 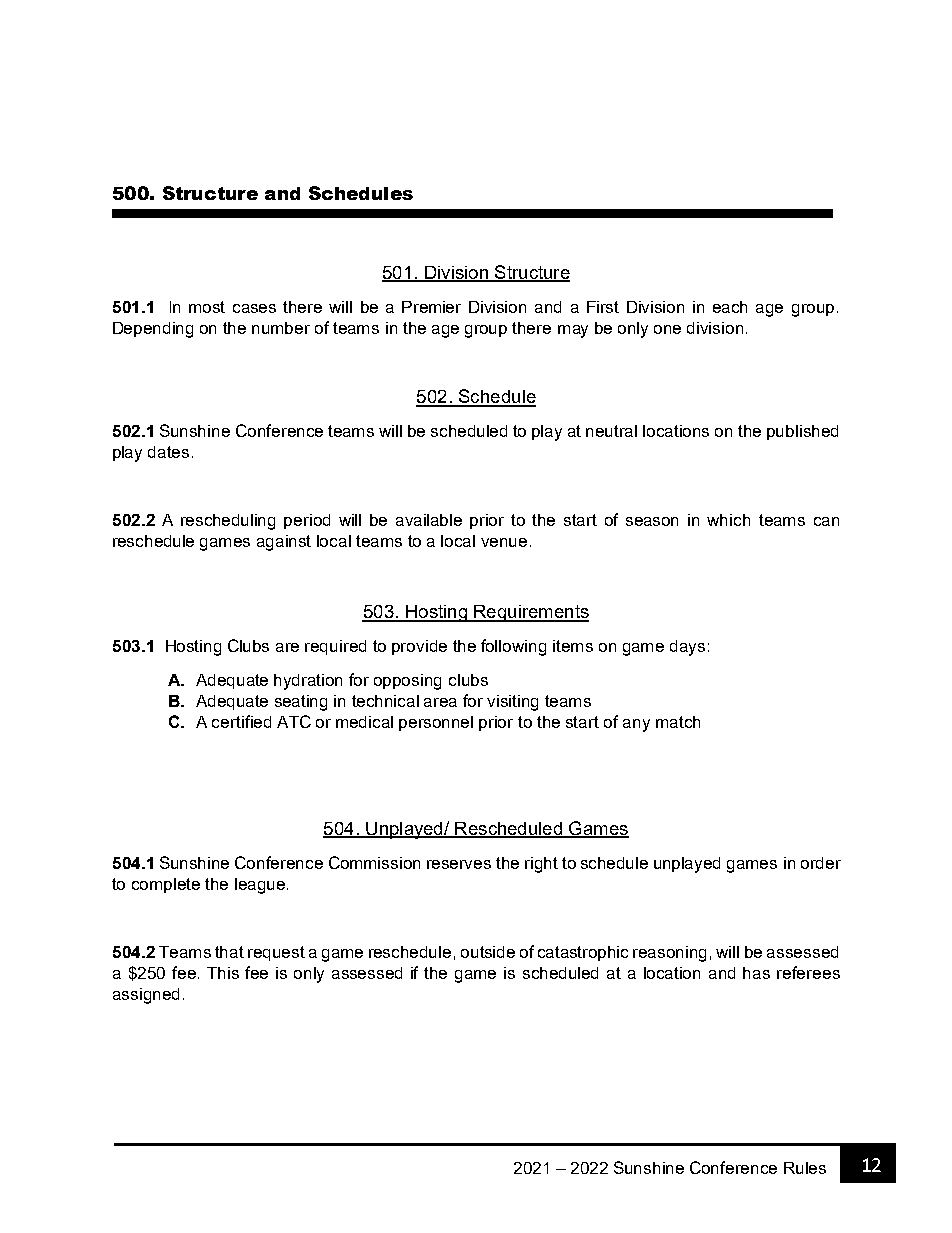 I want to click on Rules, so click(x=805, y=1168).
